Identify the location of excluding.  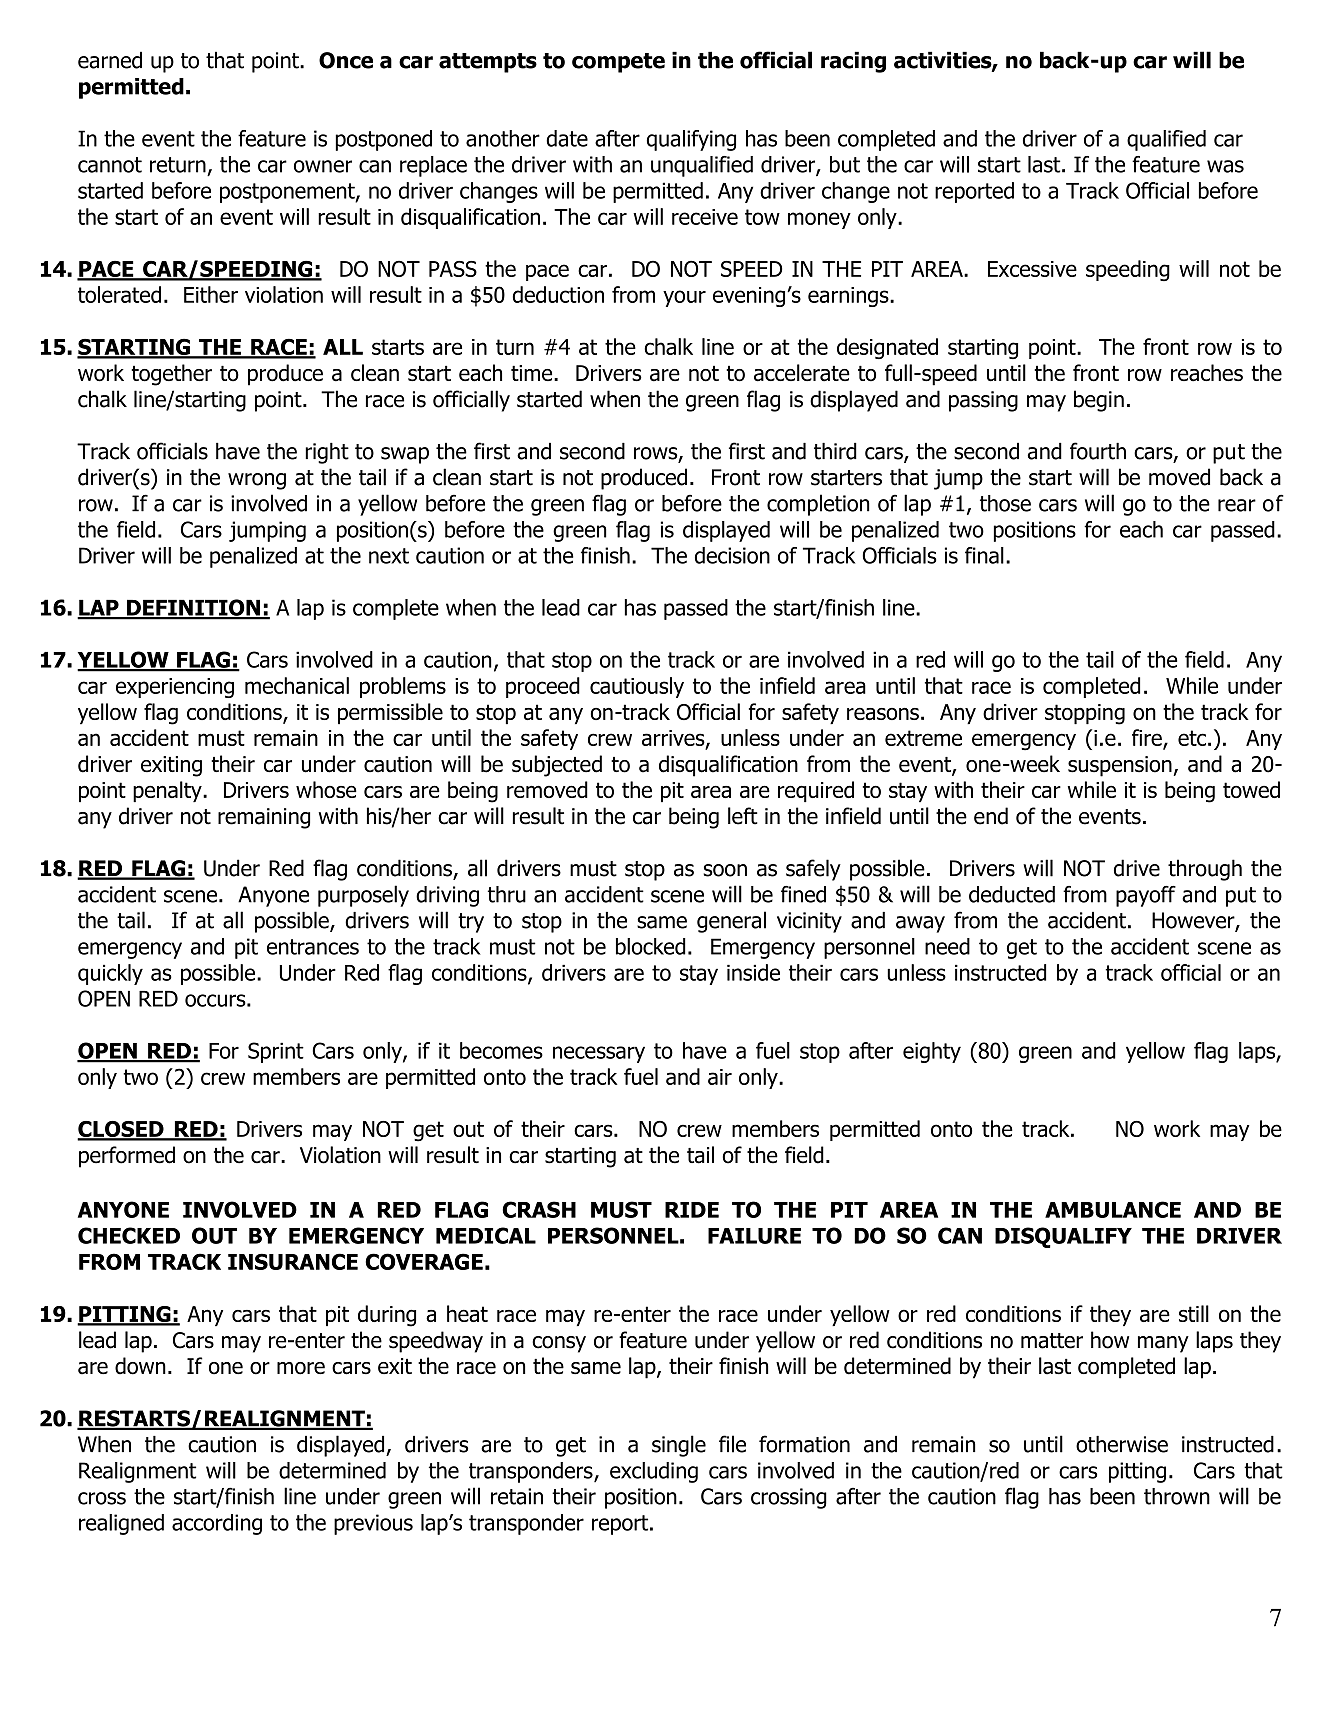
(654, 1472).
